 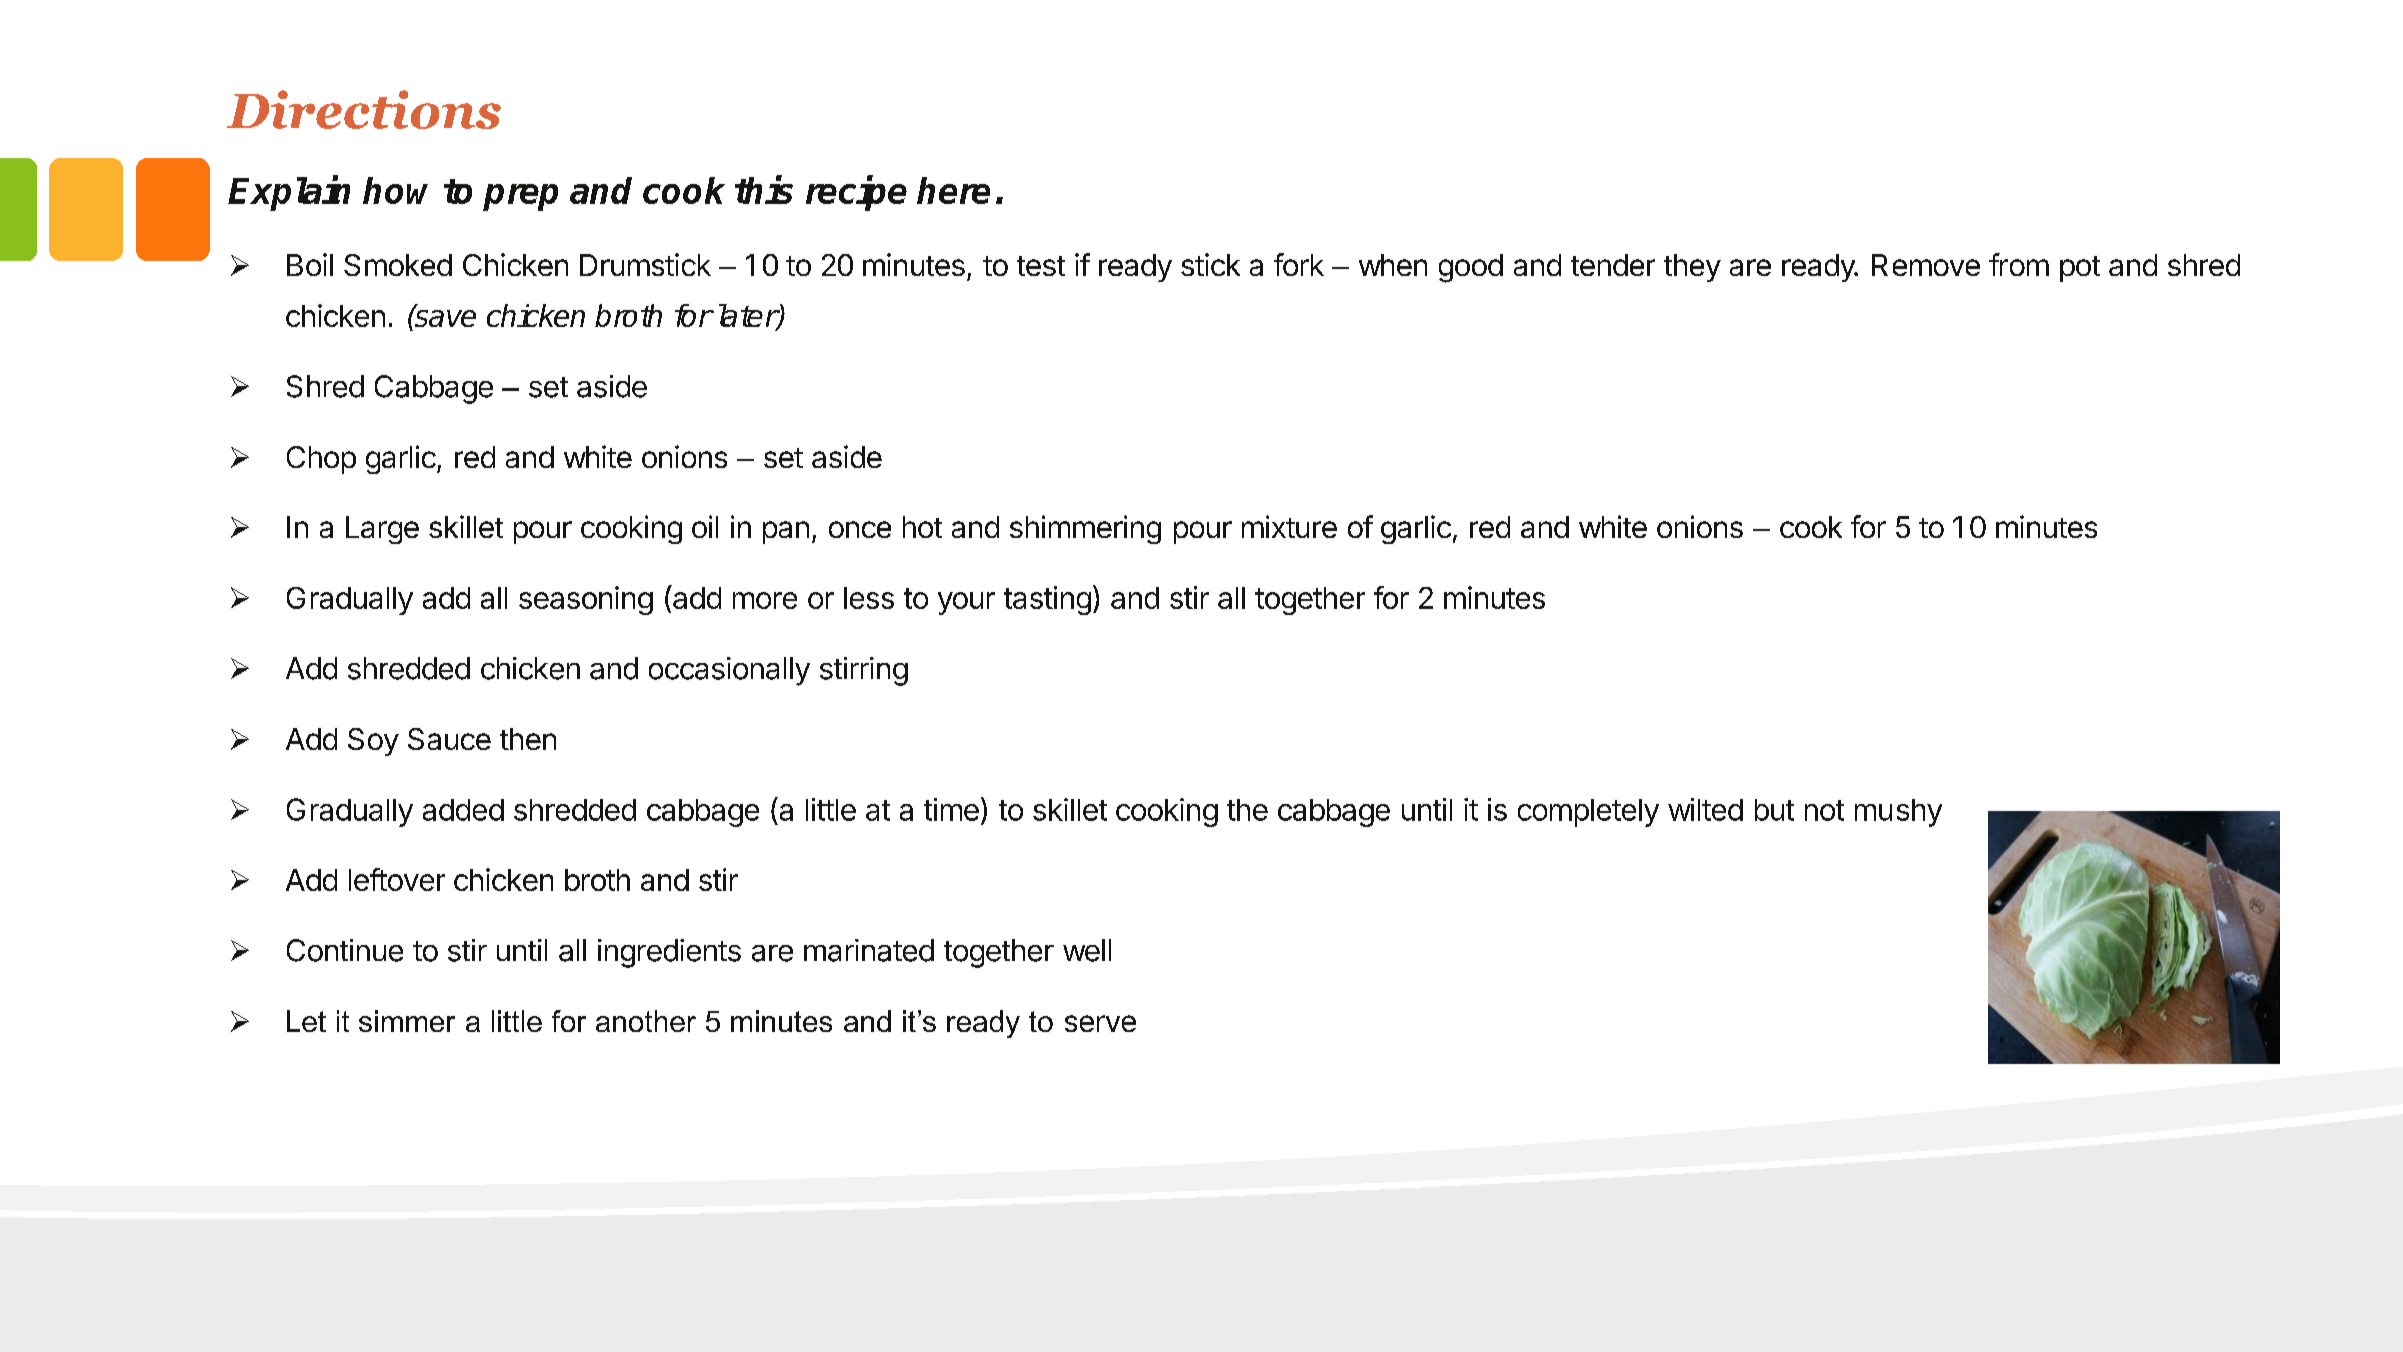 What do you see at coordinates (586, 600) in the screenshot?
I see `seasoning` at bounding box center [586, 600].
